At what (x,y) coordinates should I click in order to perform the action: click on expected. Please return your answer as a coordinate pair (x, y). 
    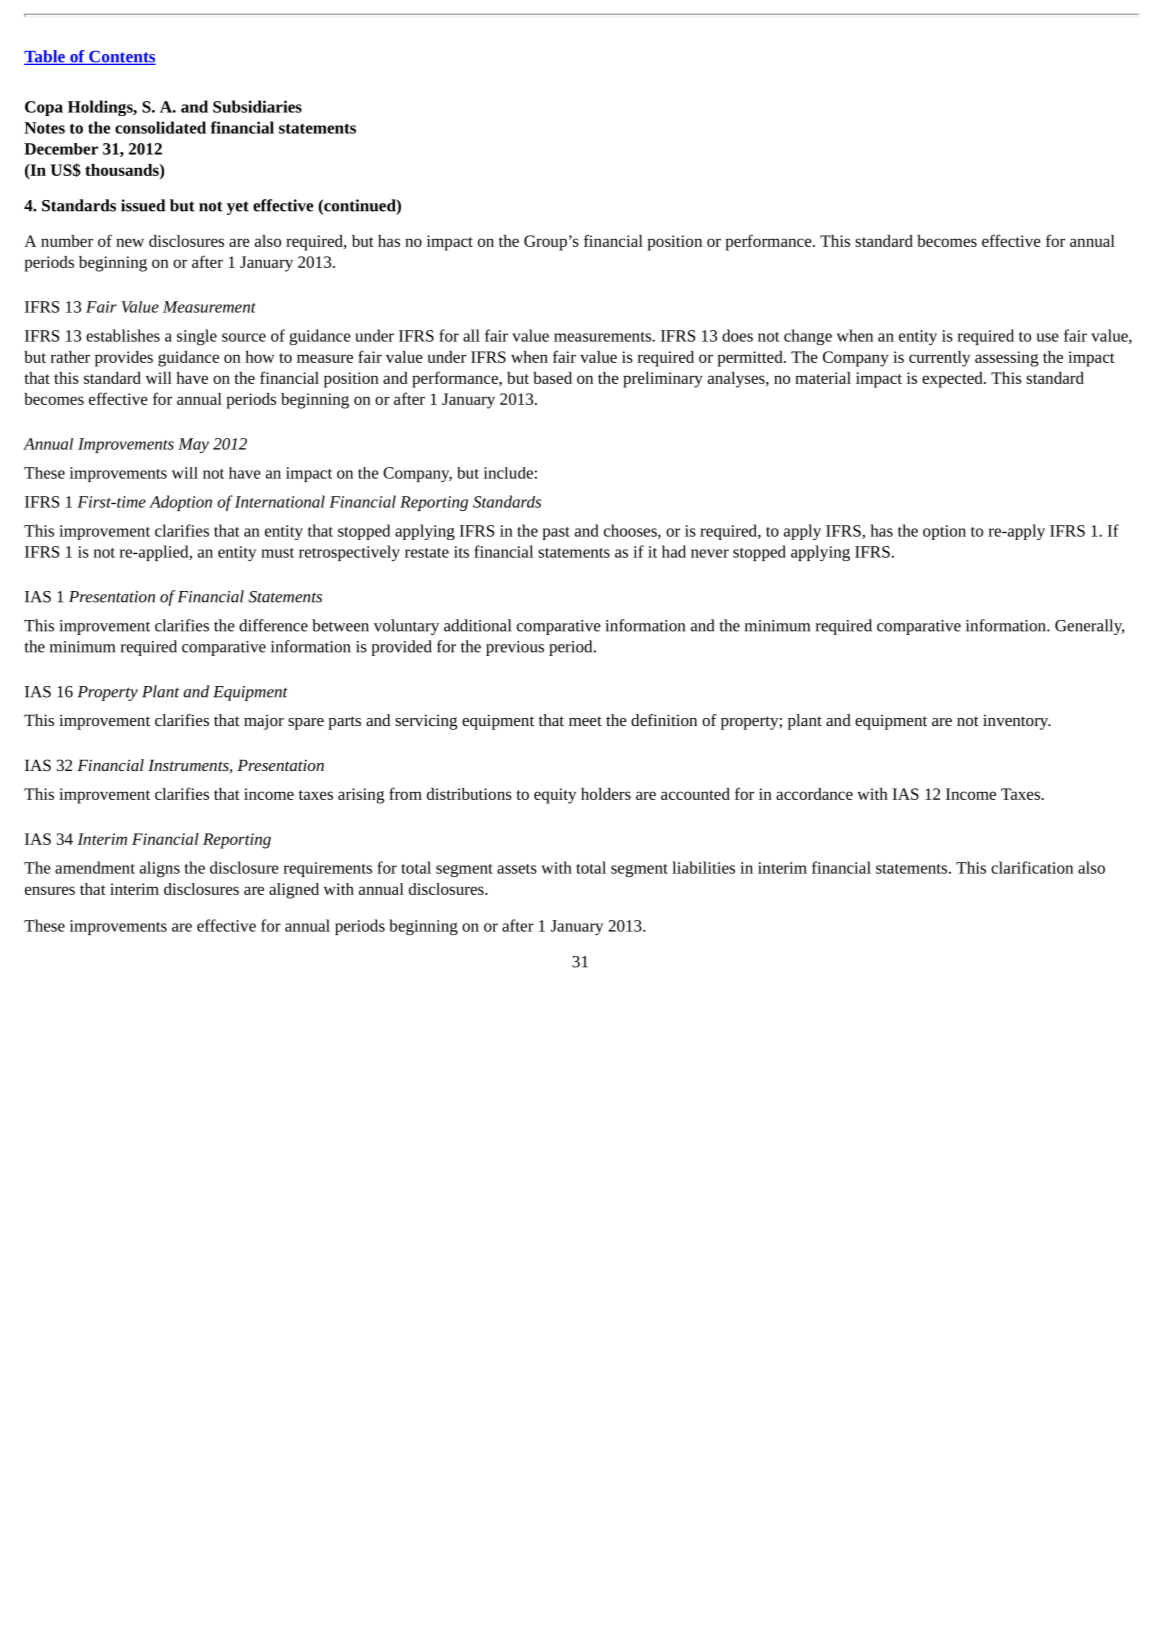
    Looking at the image, I should click on (952, 380).
